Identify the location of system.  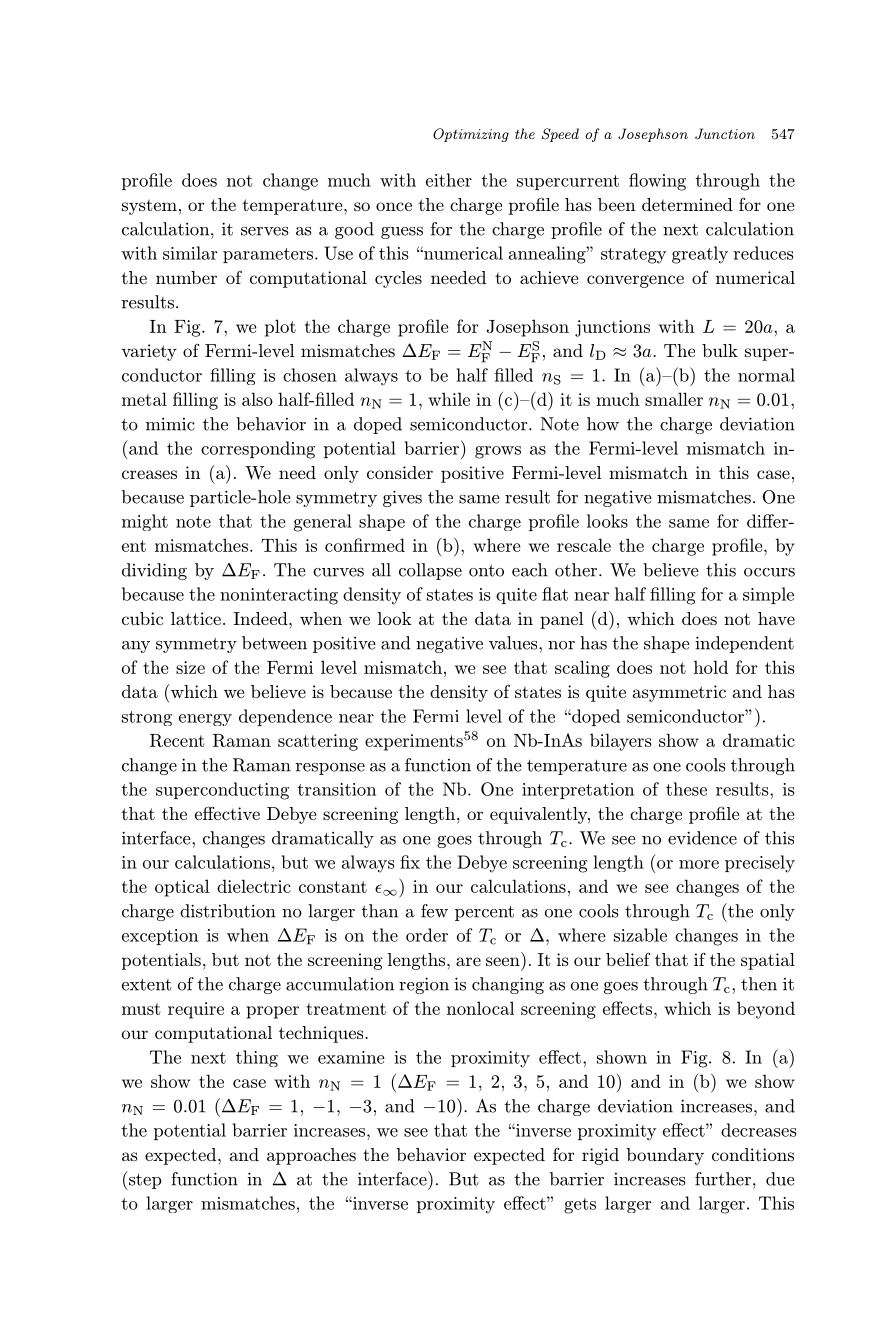
(149, 207).
